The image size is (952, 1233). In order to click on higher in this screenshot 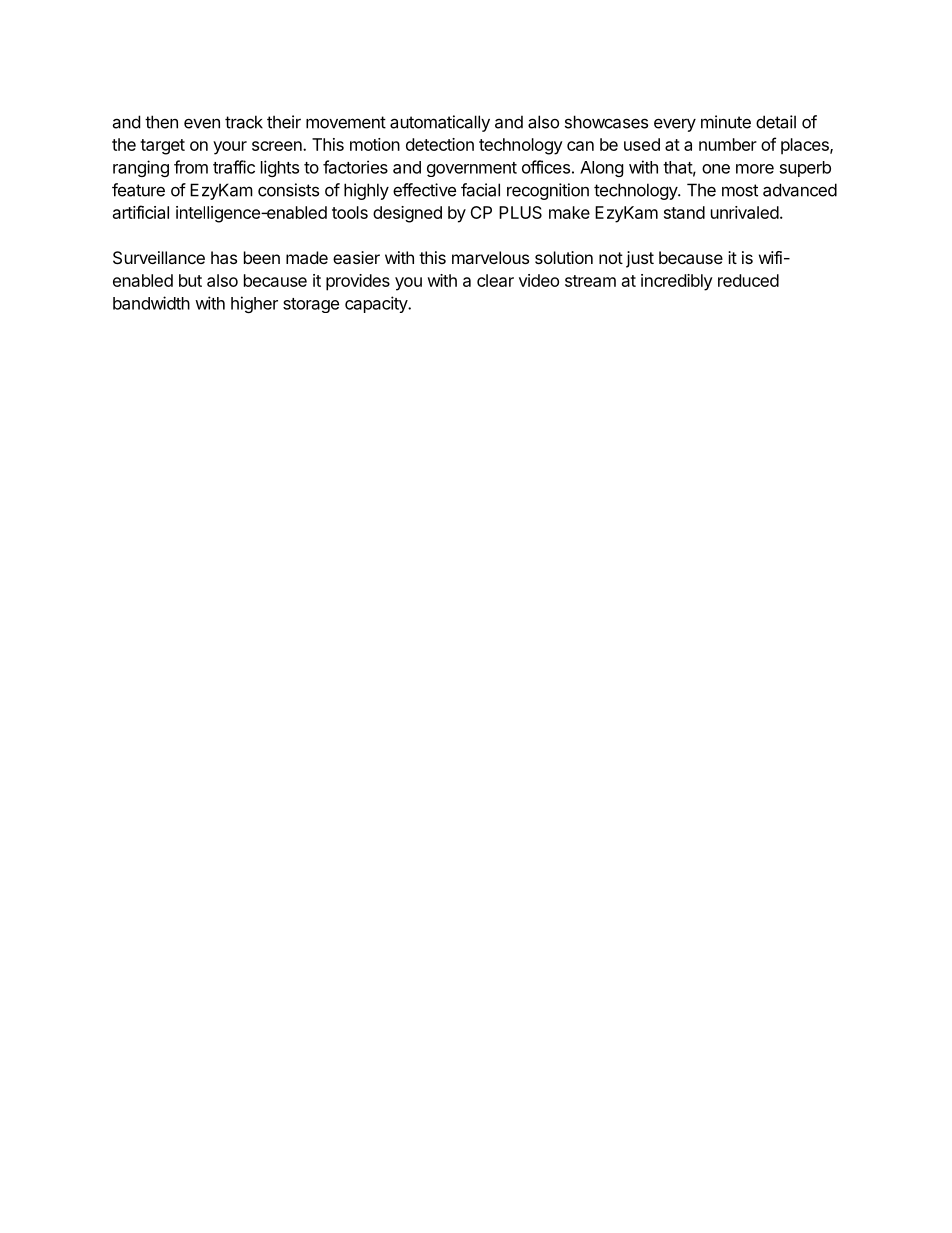, I will do `click(254, 304)`.
